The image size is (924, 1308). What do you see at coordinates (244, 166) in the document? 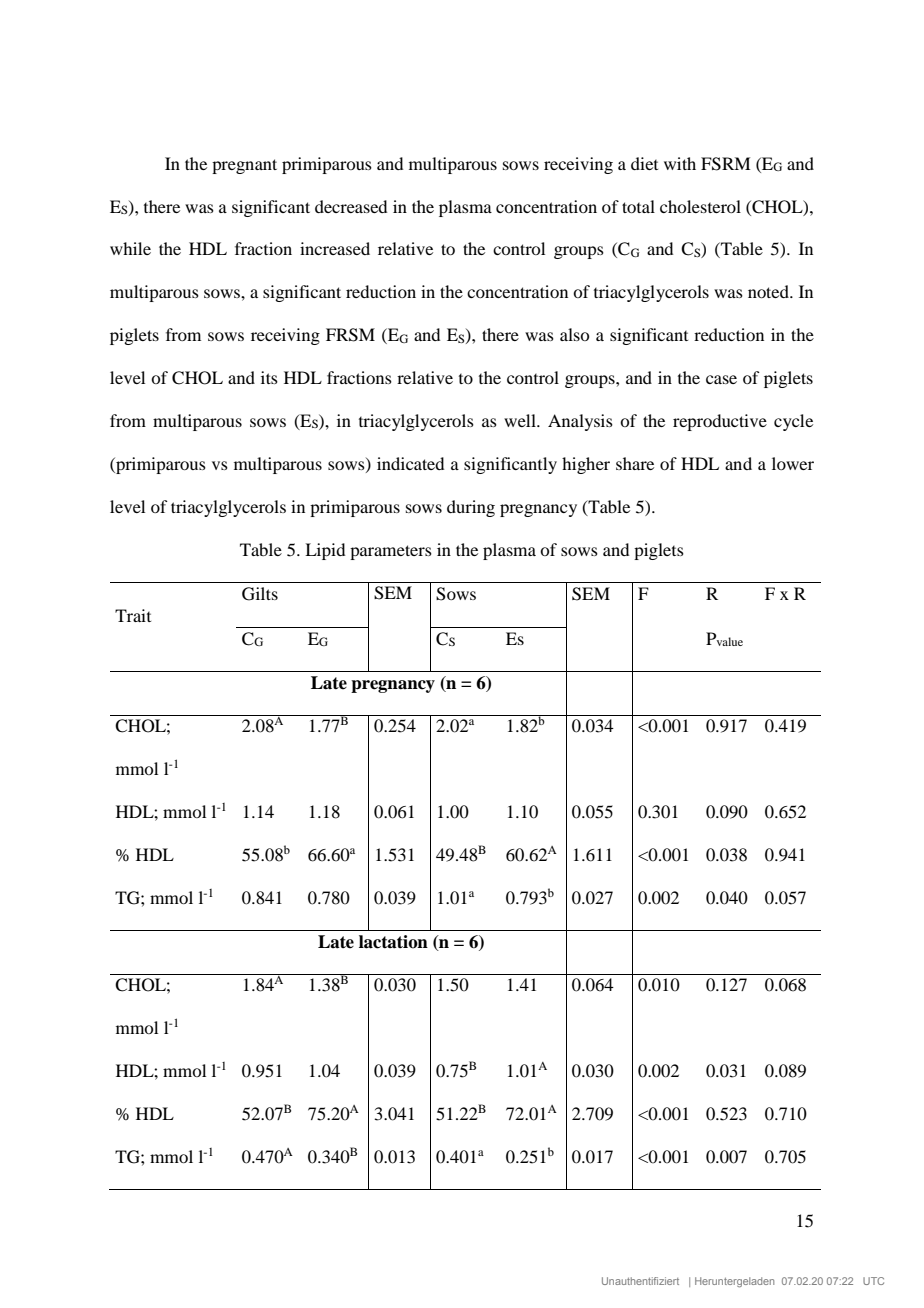
I see `pregnant` at bounding box center [244, 166].
